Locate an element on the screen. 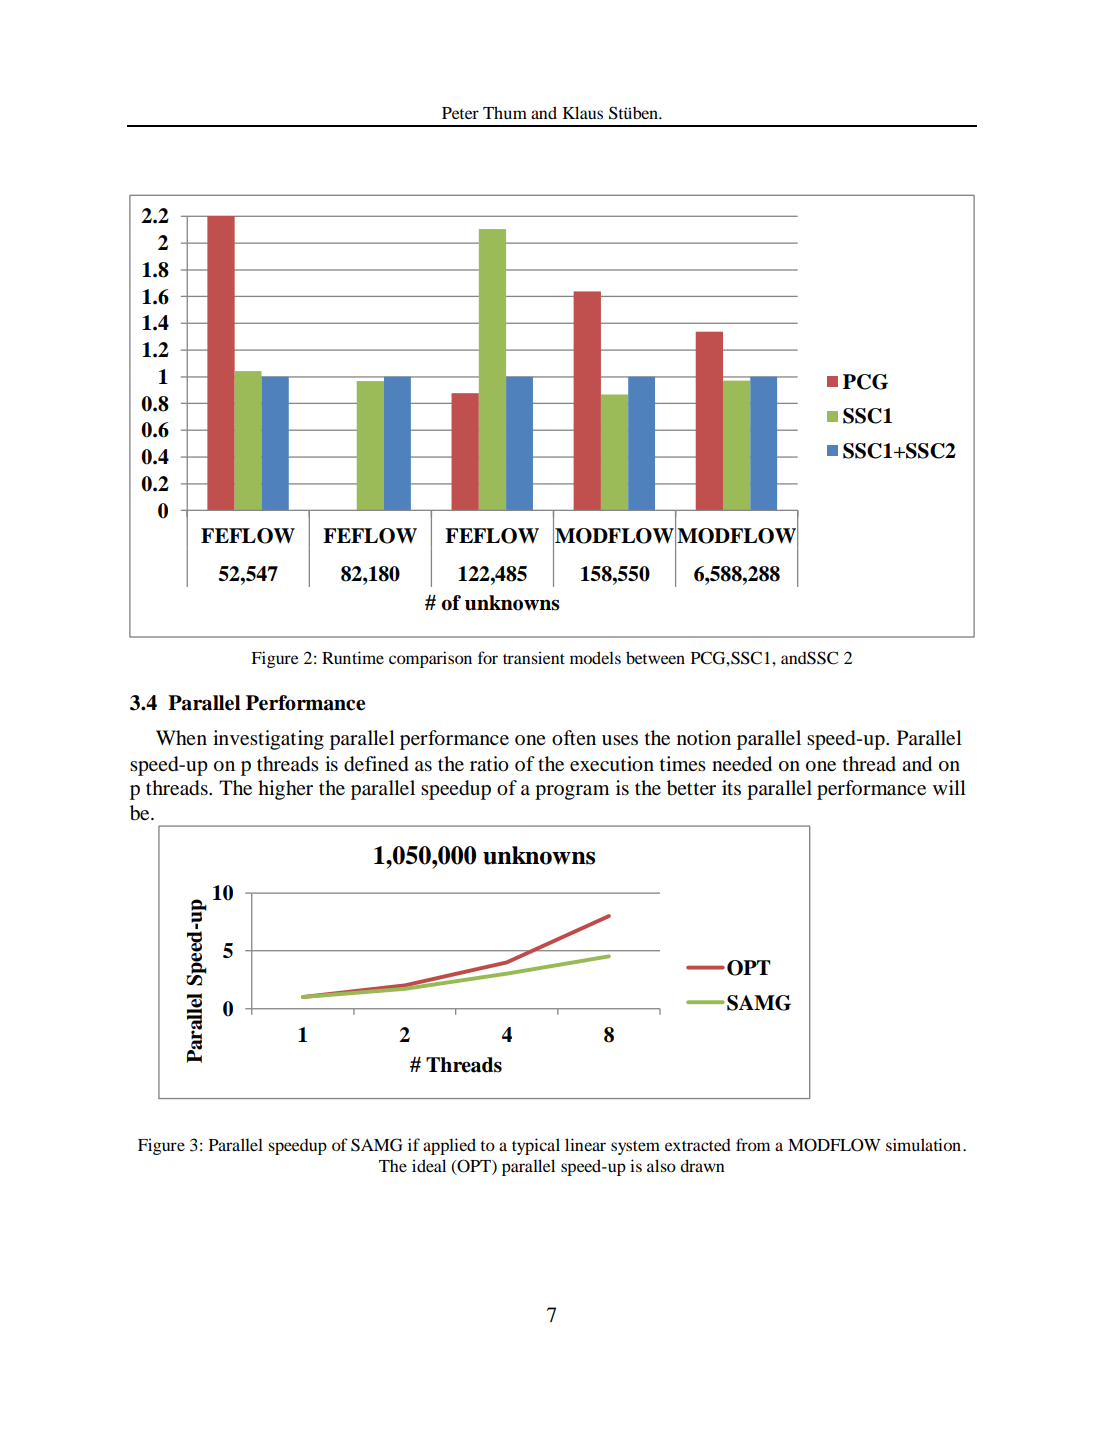  comparison is located at coordinates (430, 659).
